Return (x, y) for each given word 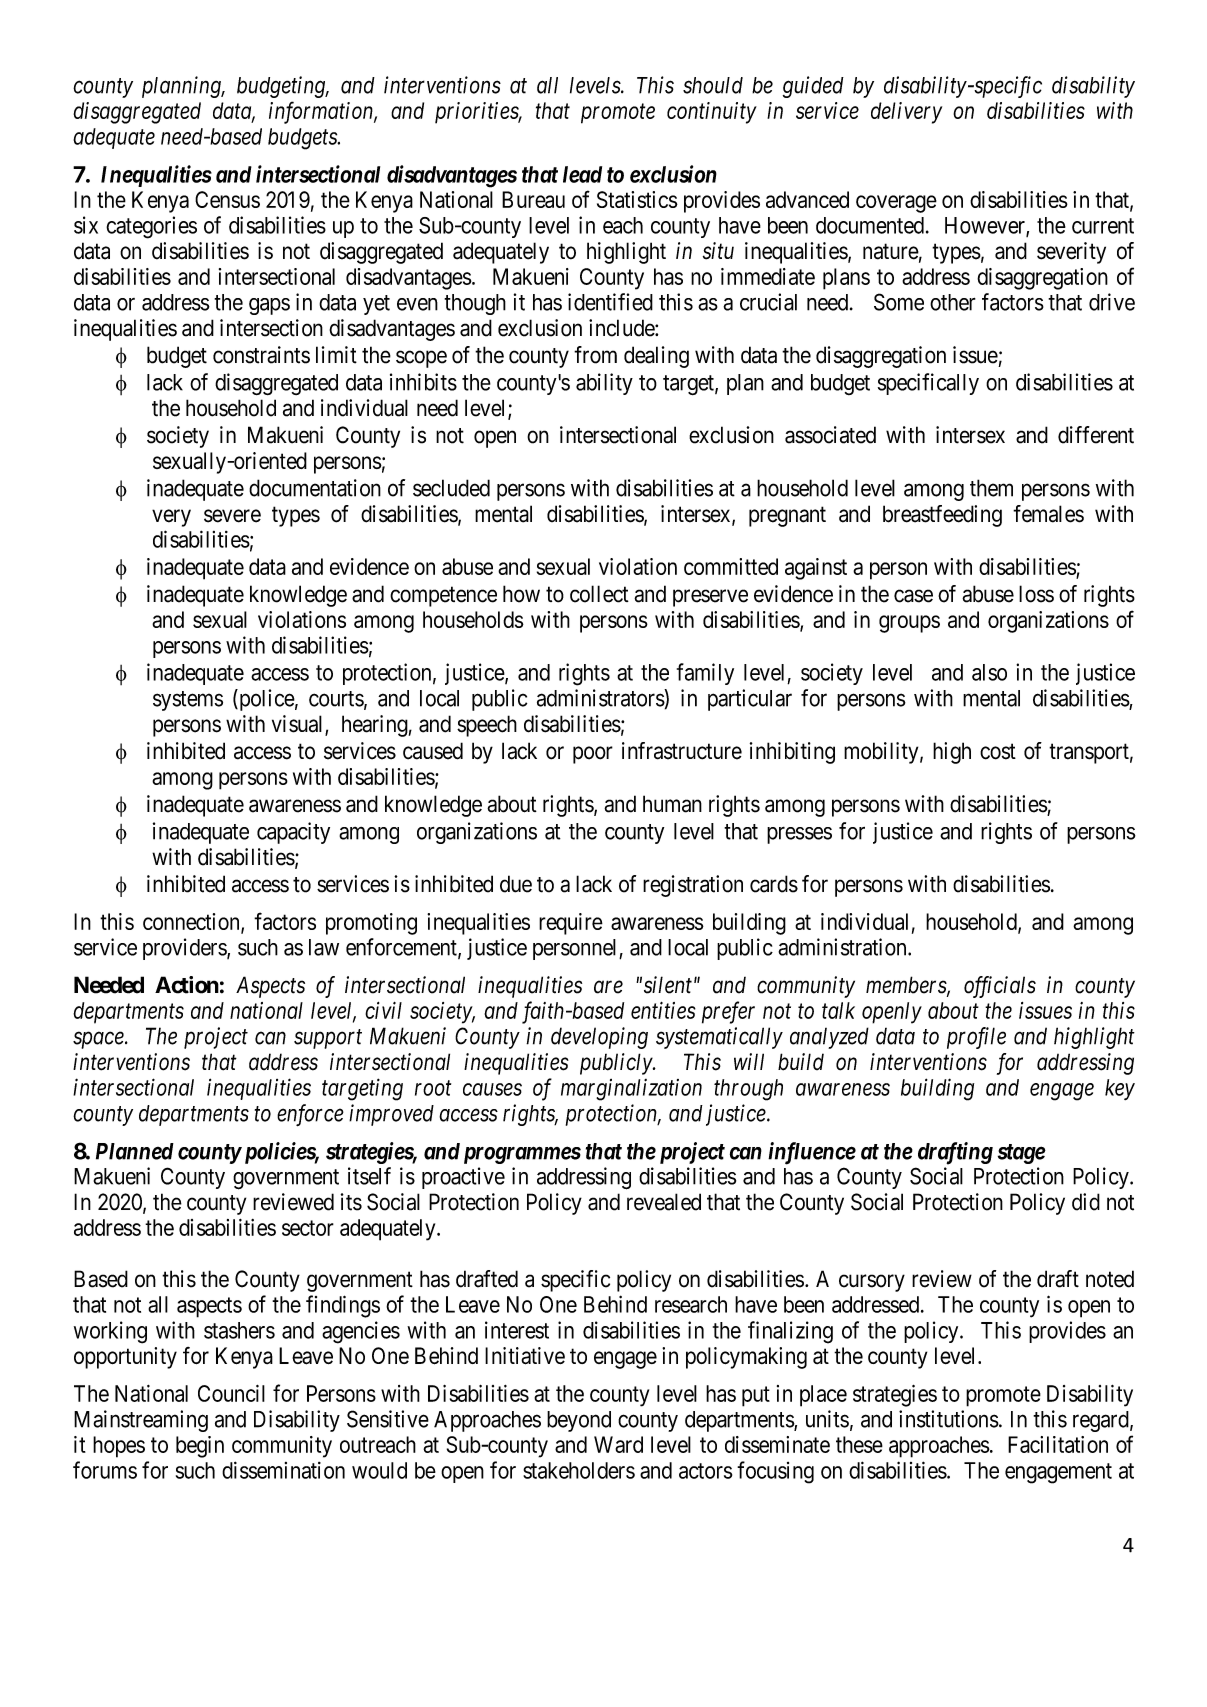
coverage (896, 204)
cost (998, 752)
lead (582, 174)
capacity (293, 833)
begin (200, 1447)
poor (593, 755)
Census (227, 199)
